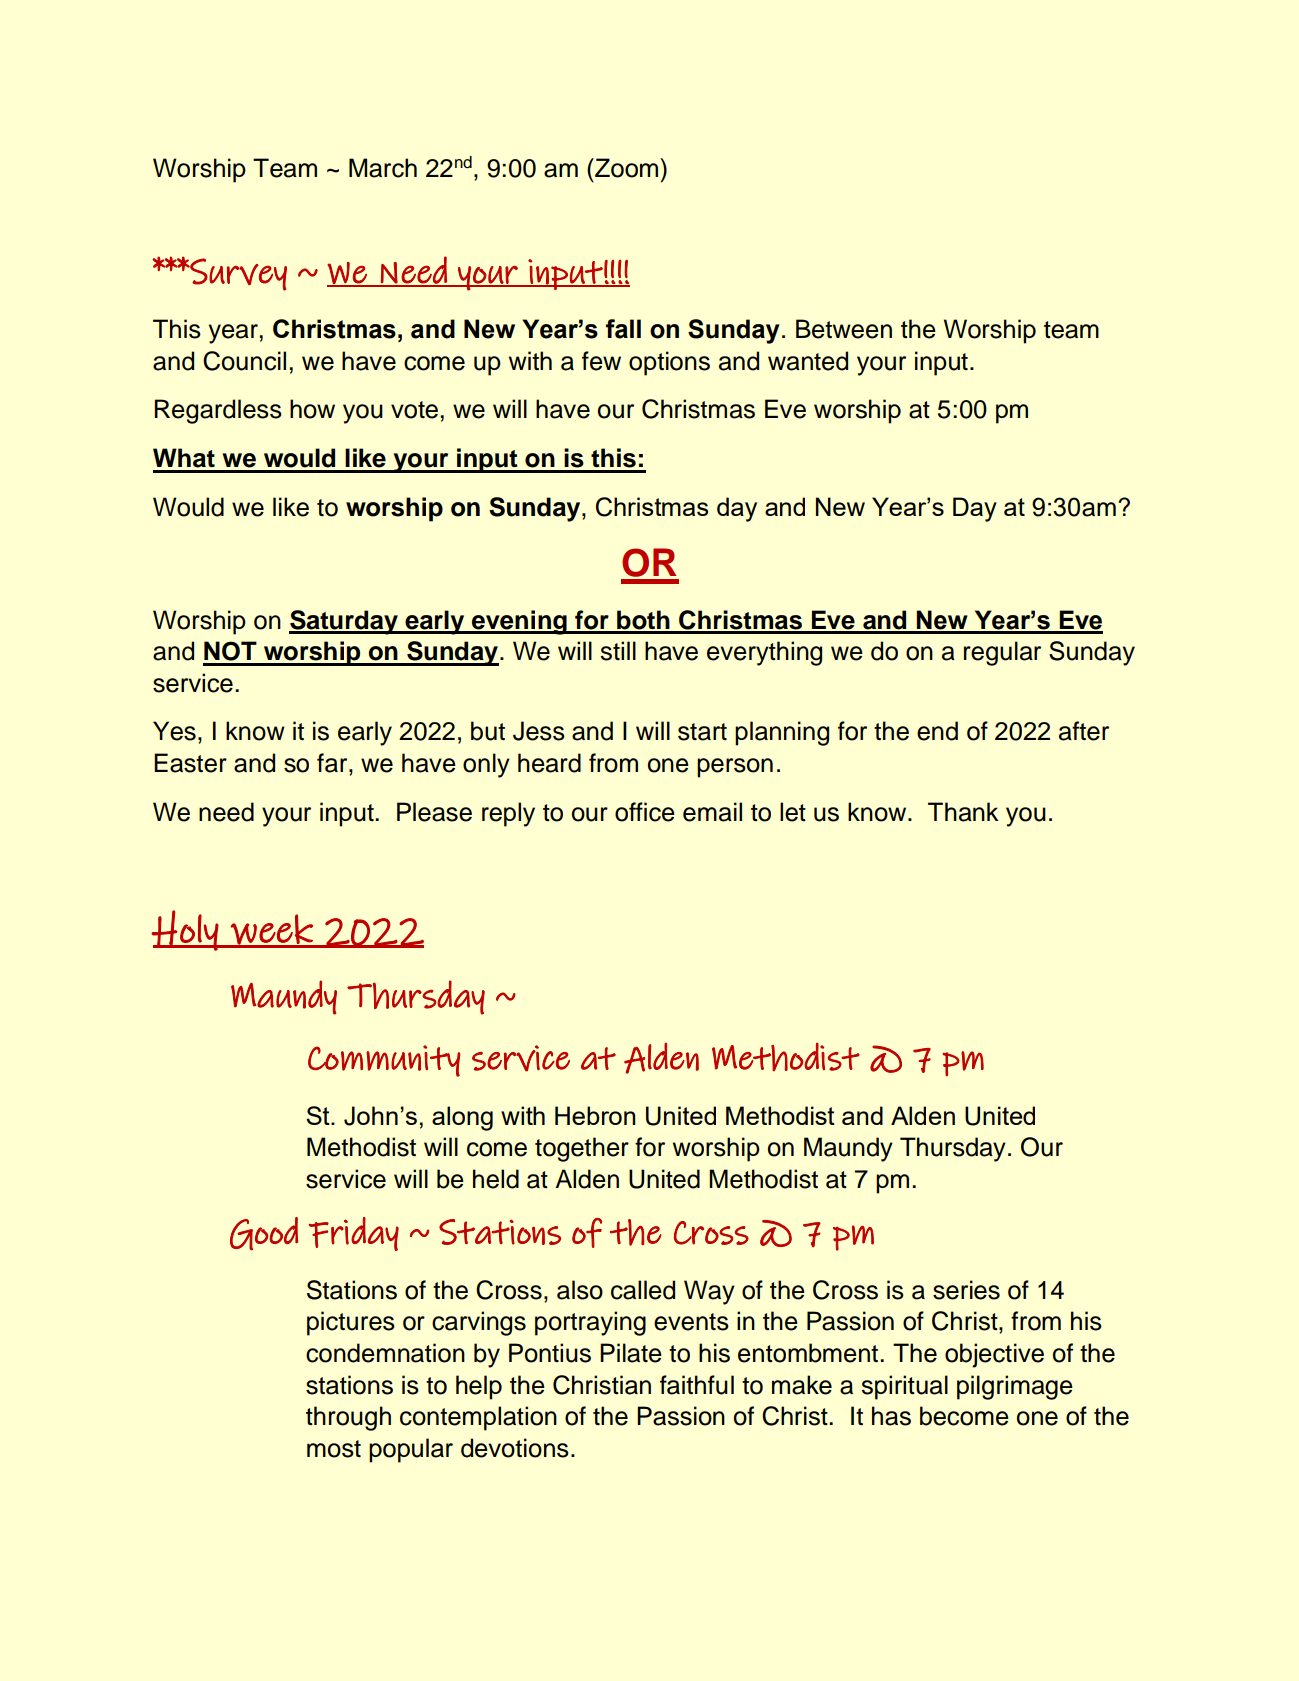 The image size is (1299, 1681). What do you see at coordinates (237, 274) in the screenshot?
I see `Survey` at bounding box center [237, 274].
